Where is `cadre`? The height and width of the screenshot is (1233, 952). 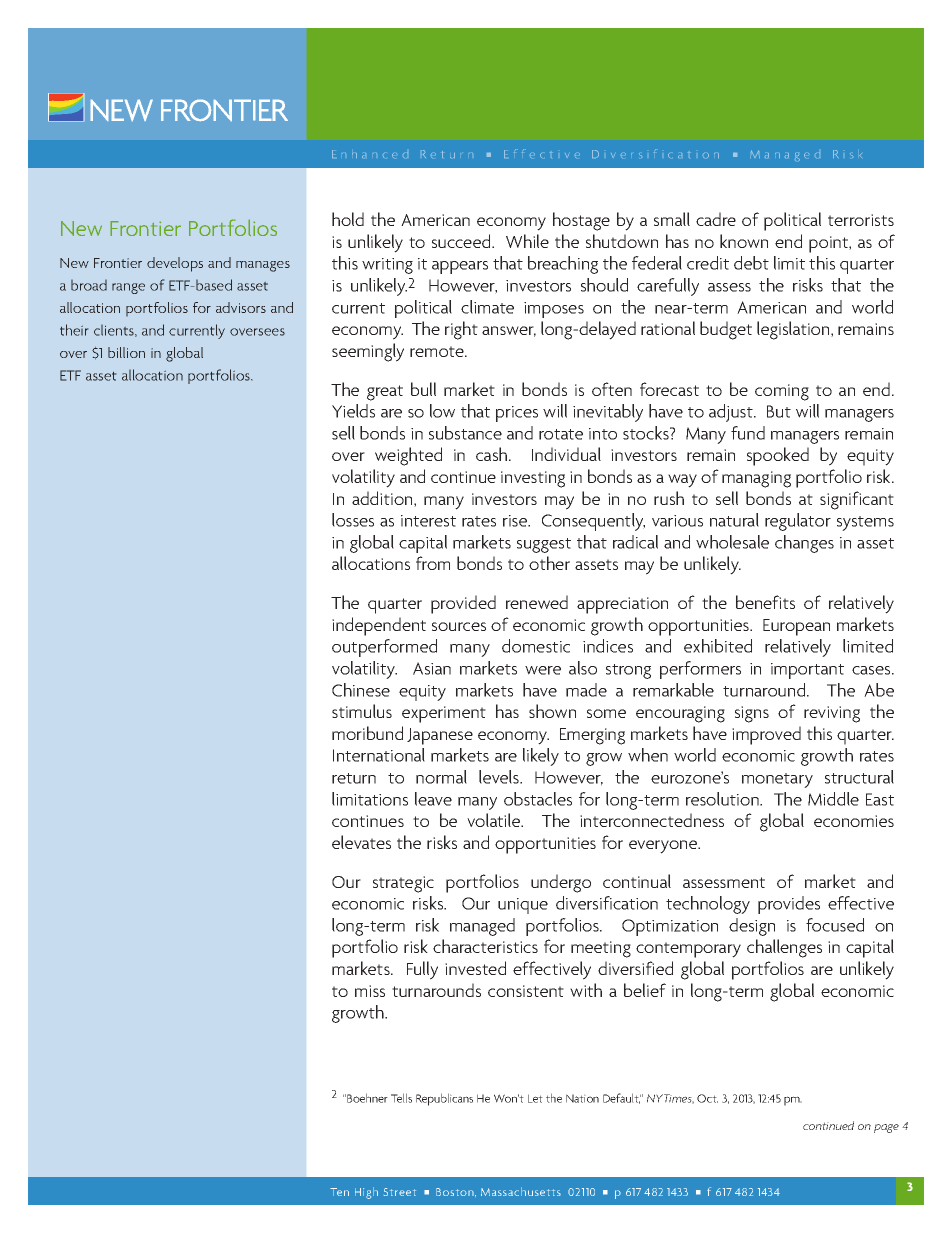 cadre is located at coordinates (716, 219).
